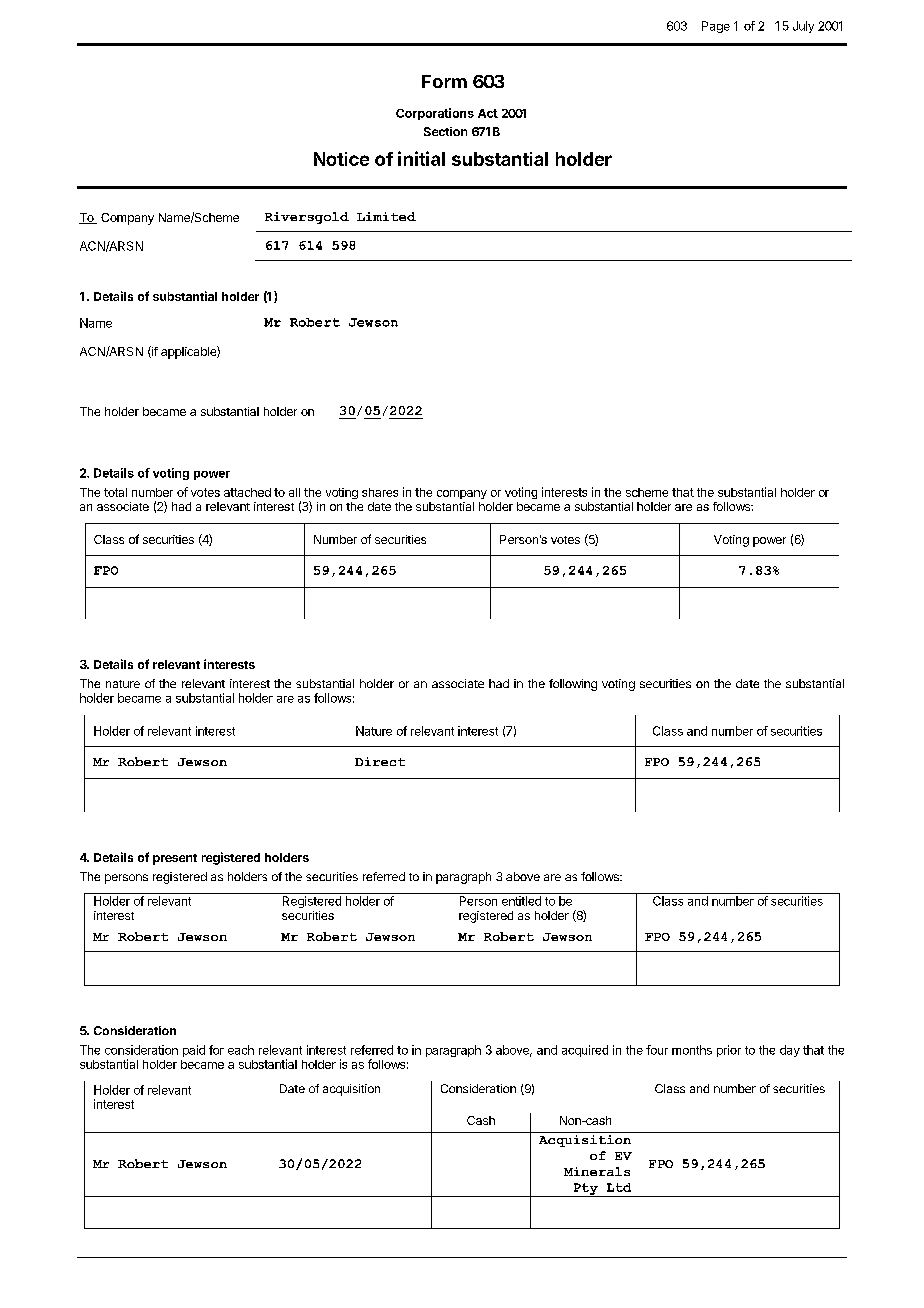  What do you see at coordinates (380, 761) in the image?
I see `Direct` at bounding box center [380, 761].
